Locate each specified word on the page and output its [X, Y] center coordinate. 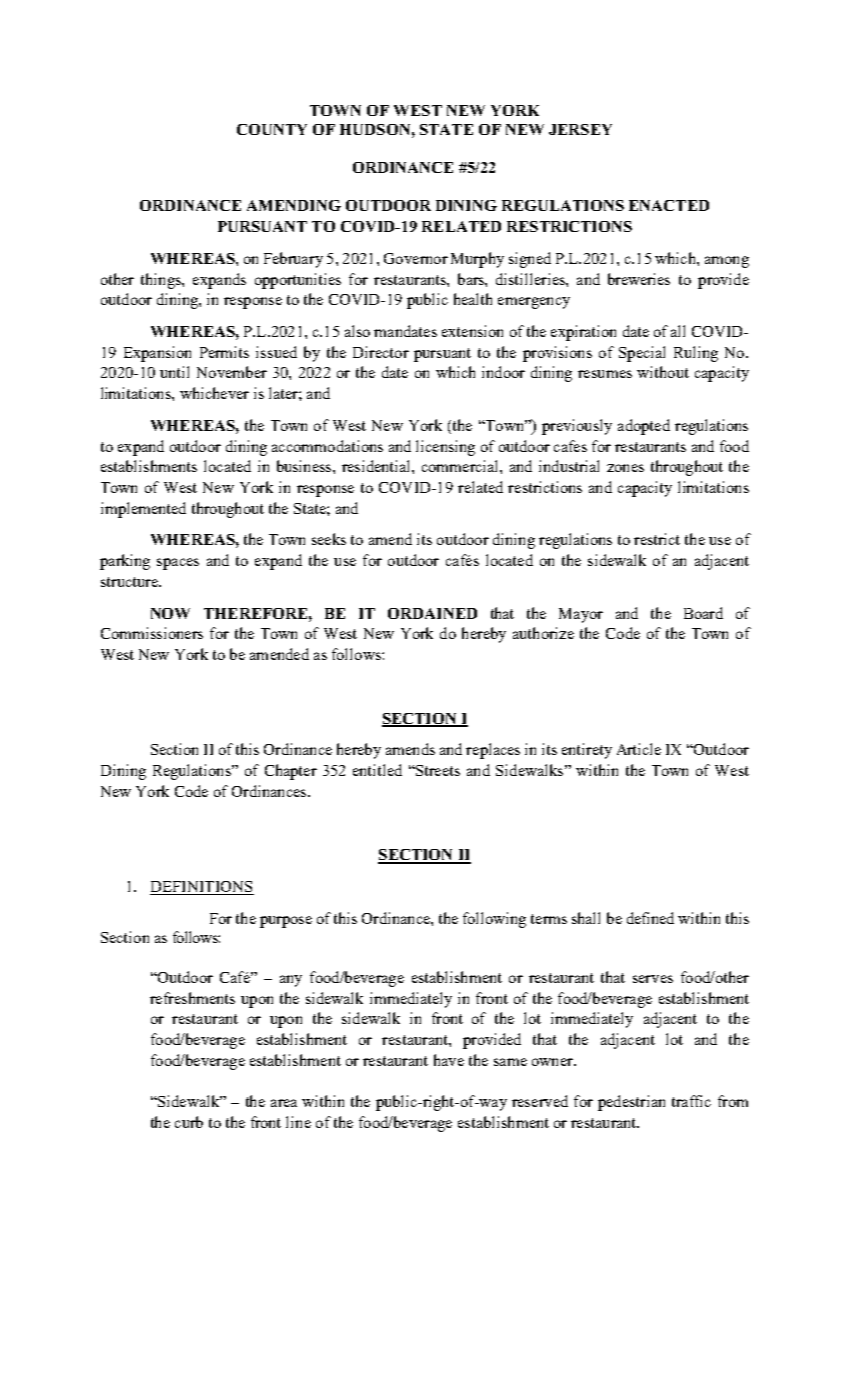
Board [703, 613]
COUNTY [272, 129]
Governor [416, 258]
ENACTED [669, 205]
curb [189, 1122]
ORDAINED [432, 613]
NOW [170, 613]
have [449, 1060]
